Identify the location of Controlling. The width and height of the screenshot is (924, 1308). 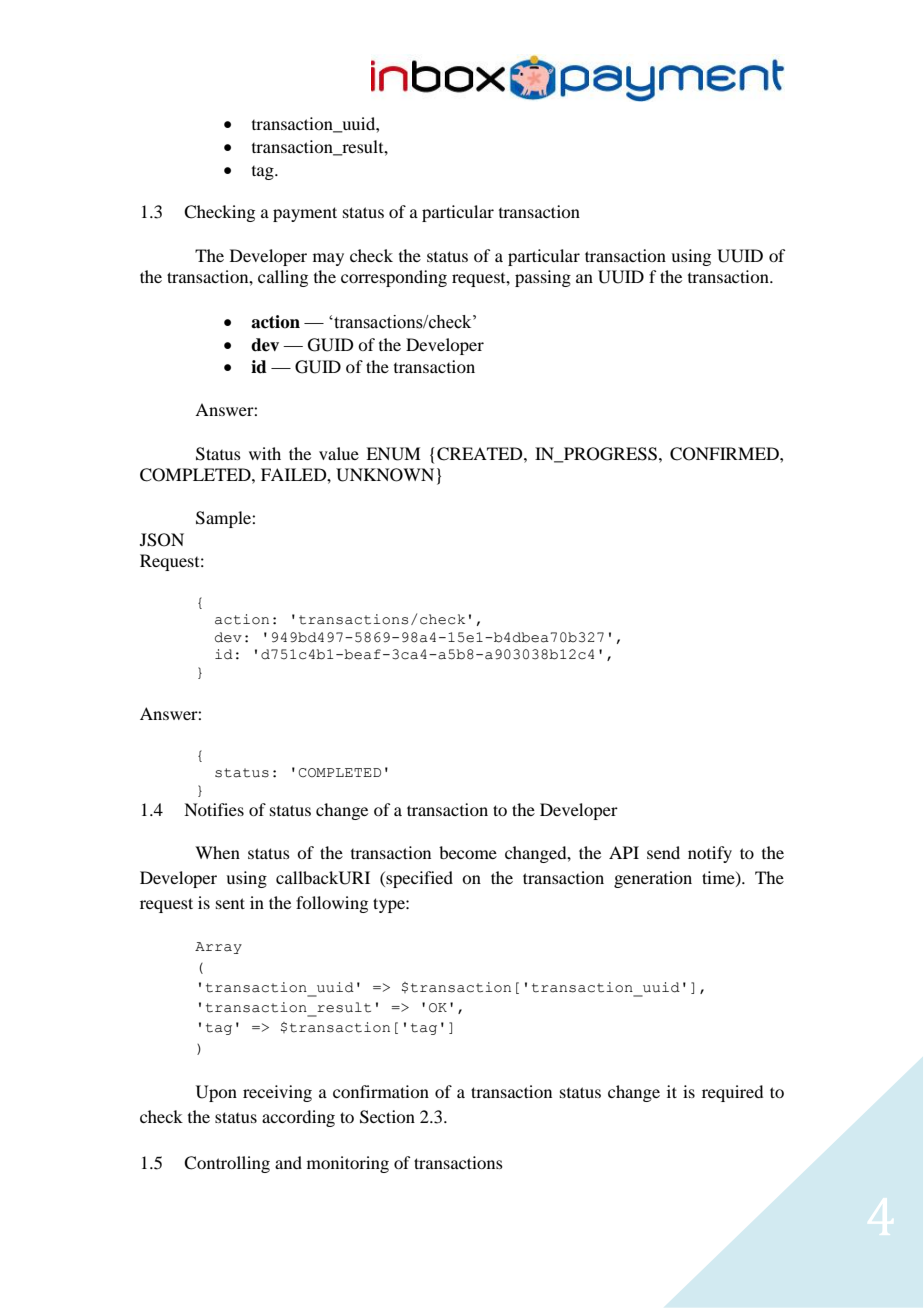
(227, 1164).
